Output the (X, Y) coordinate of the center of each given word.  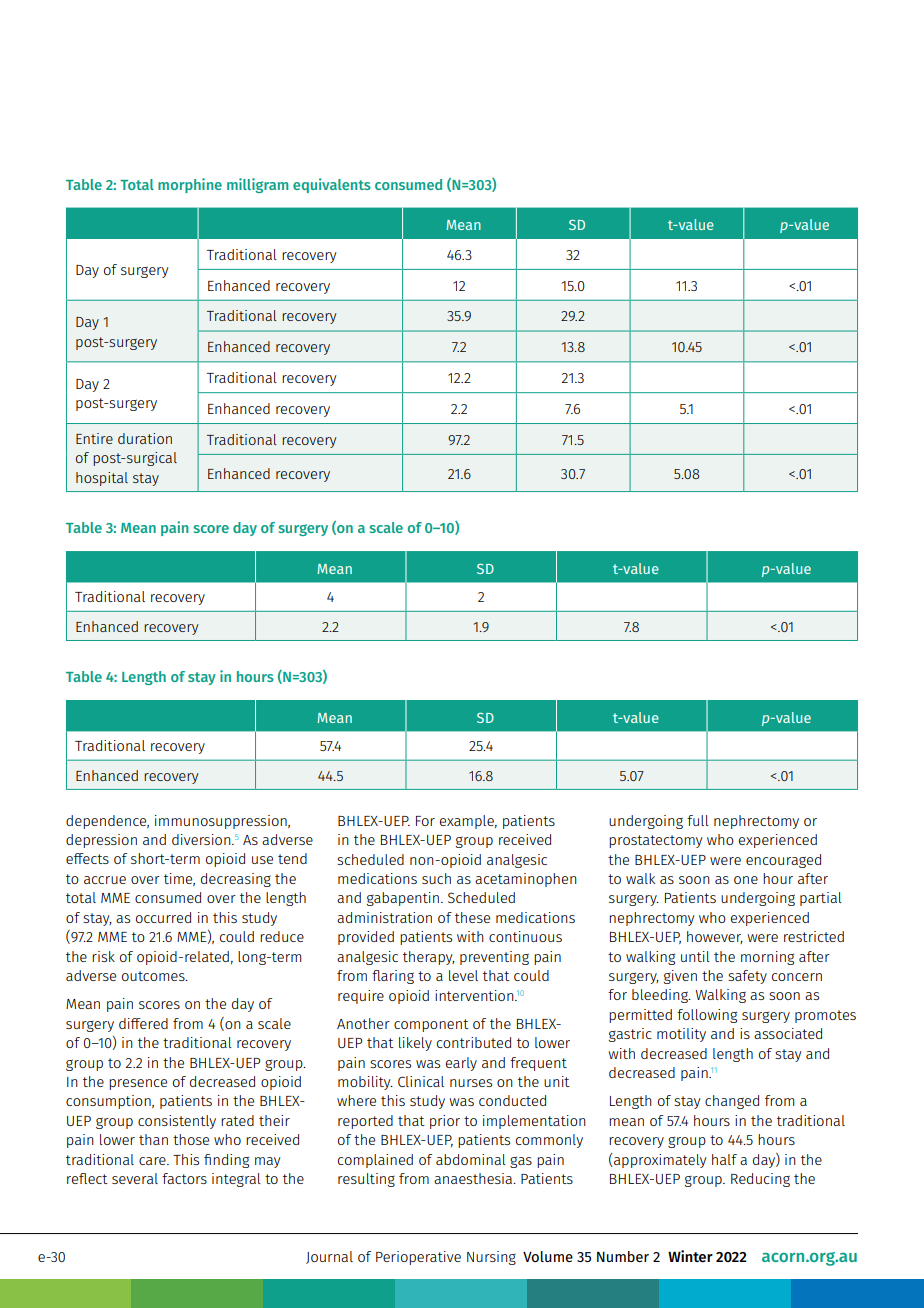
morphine (190, 185)
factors (184, 1178)
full (698, 820)
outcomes (154, 976)
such (436, 878)
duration (145, 438)
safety (747, 977)
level (463, 975)
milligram (257, 185)
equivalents (332, 185)
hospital (102, 479)
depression (101, 841)
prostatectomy (656, 841)
